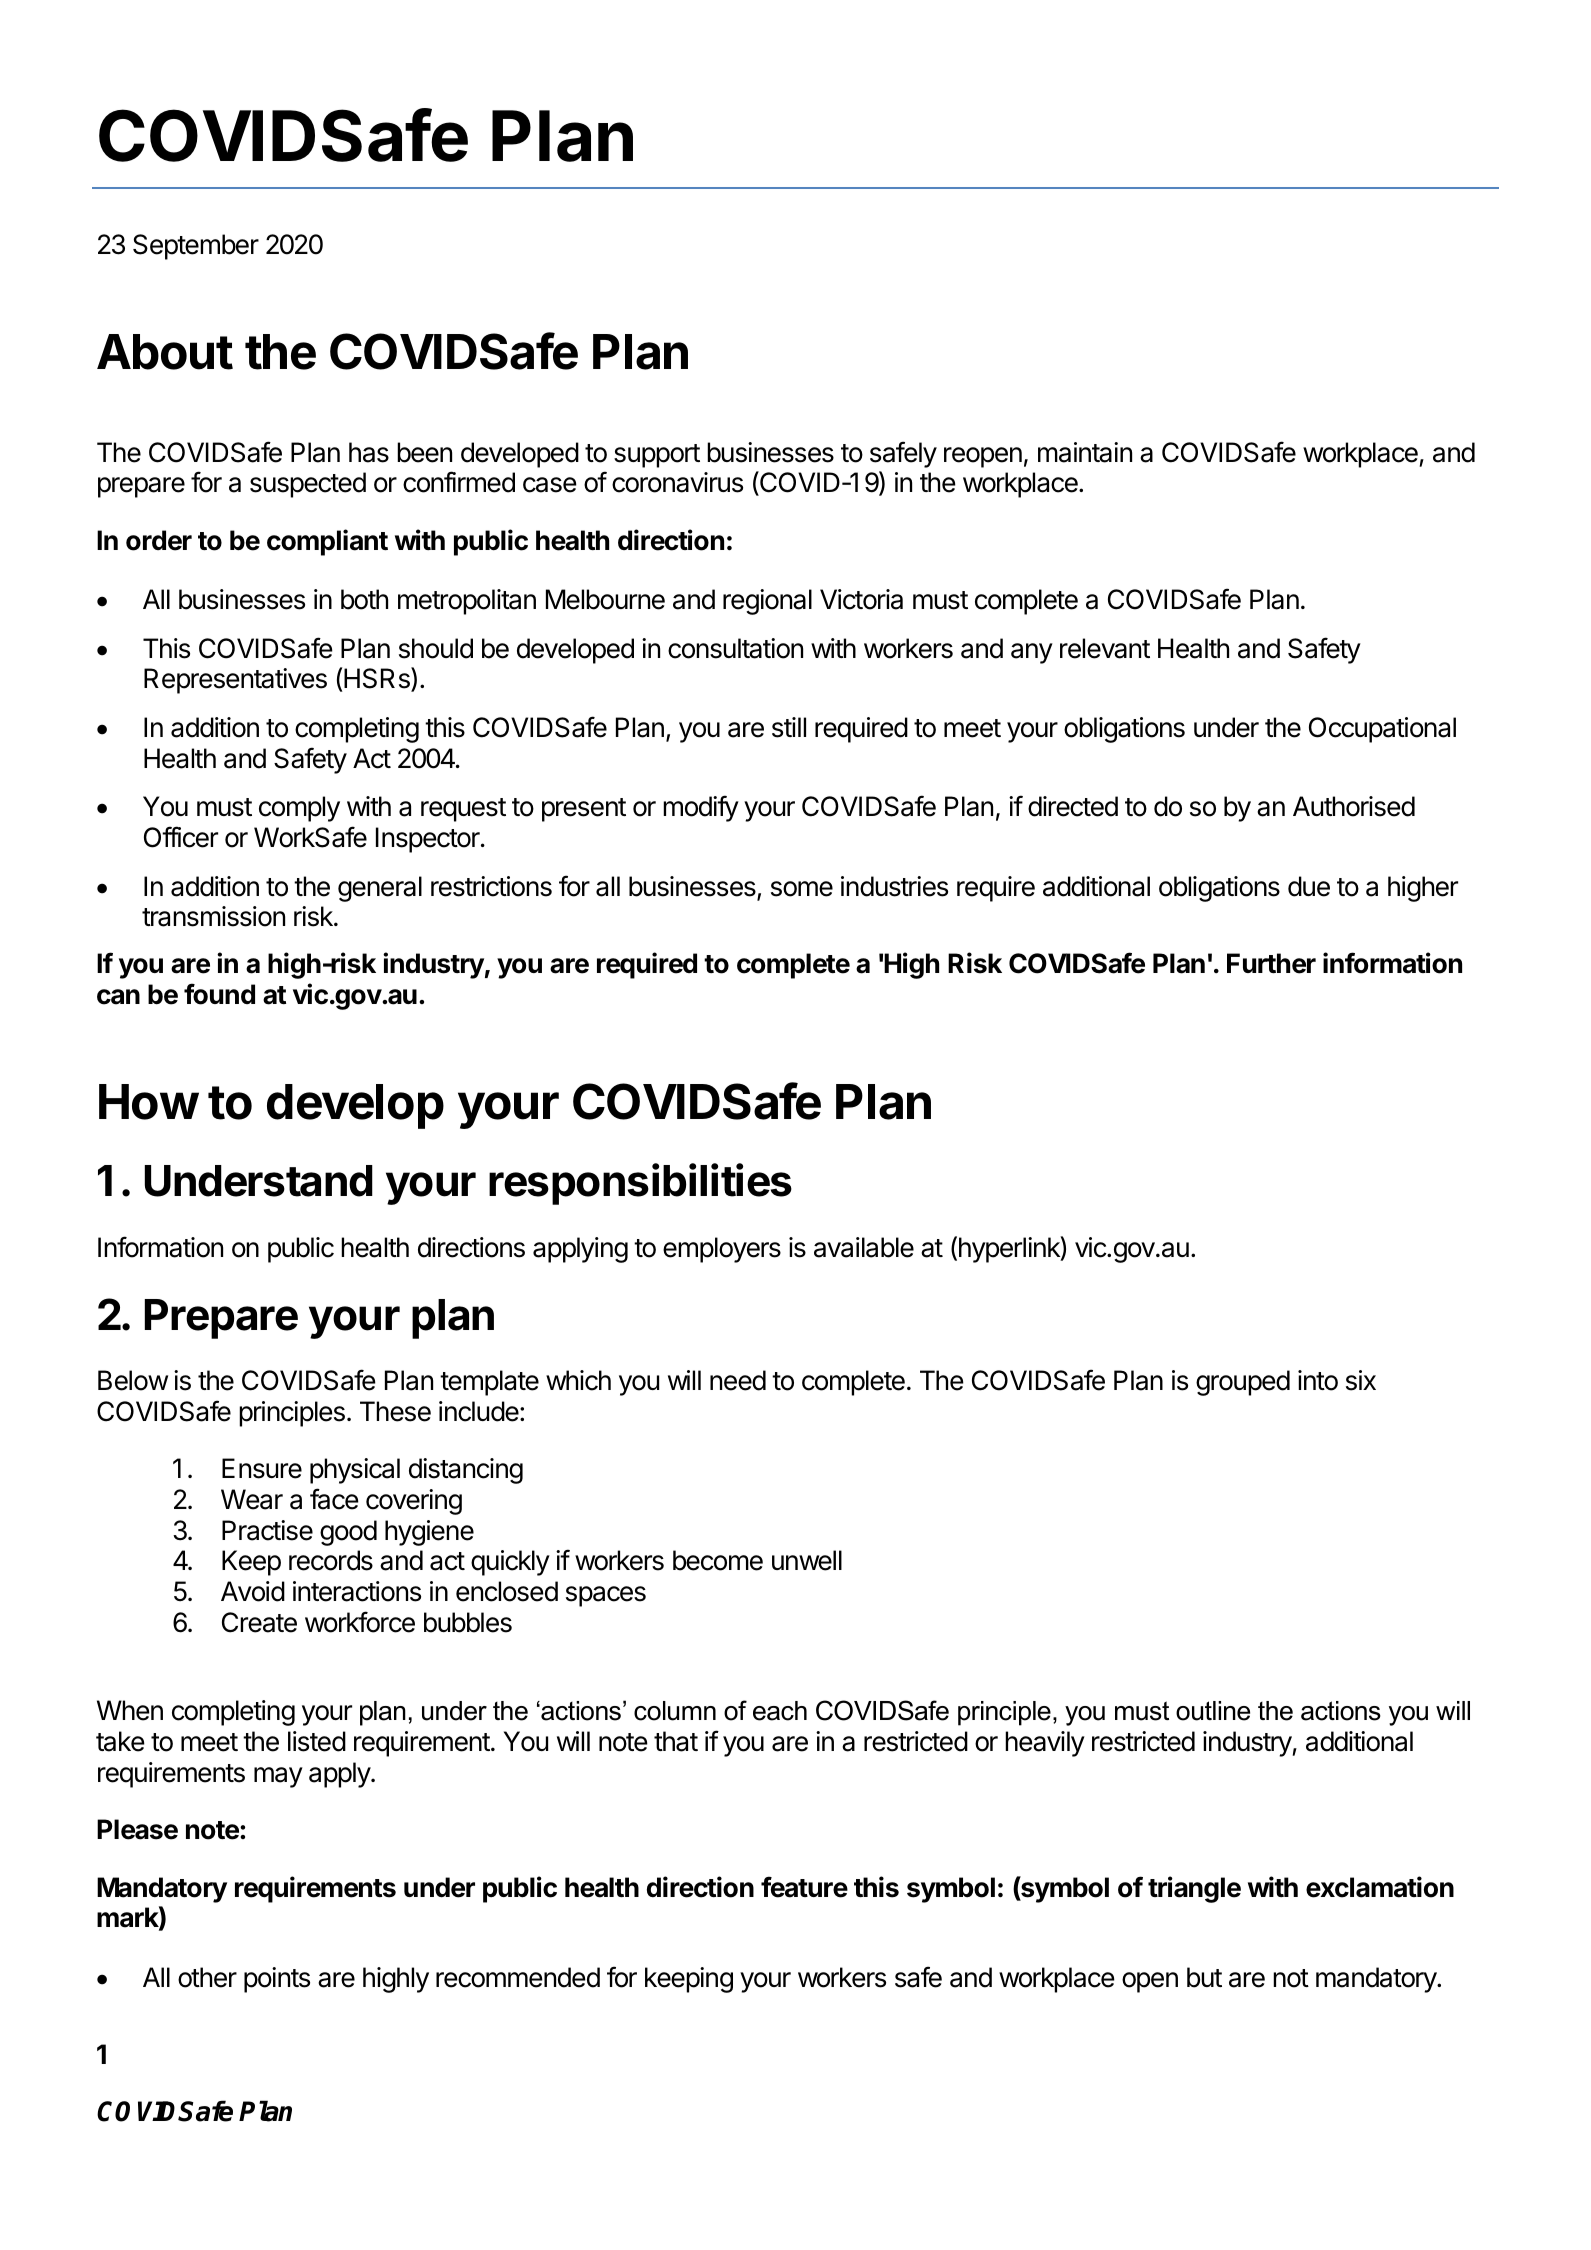 The height and width of the screenshot is (2250, 1591). I want to click on triangle, so click(1194, 1889).
